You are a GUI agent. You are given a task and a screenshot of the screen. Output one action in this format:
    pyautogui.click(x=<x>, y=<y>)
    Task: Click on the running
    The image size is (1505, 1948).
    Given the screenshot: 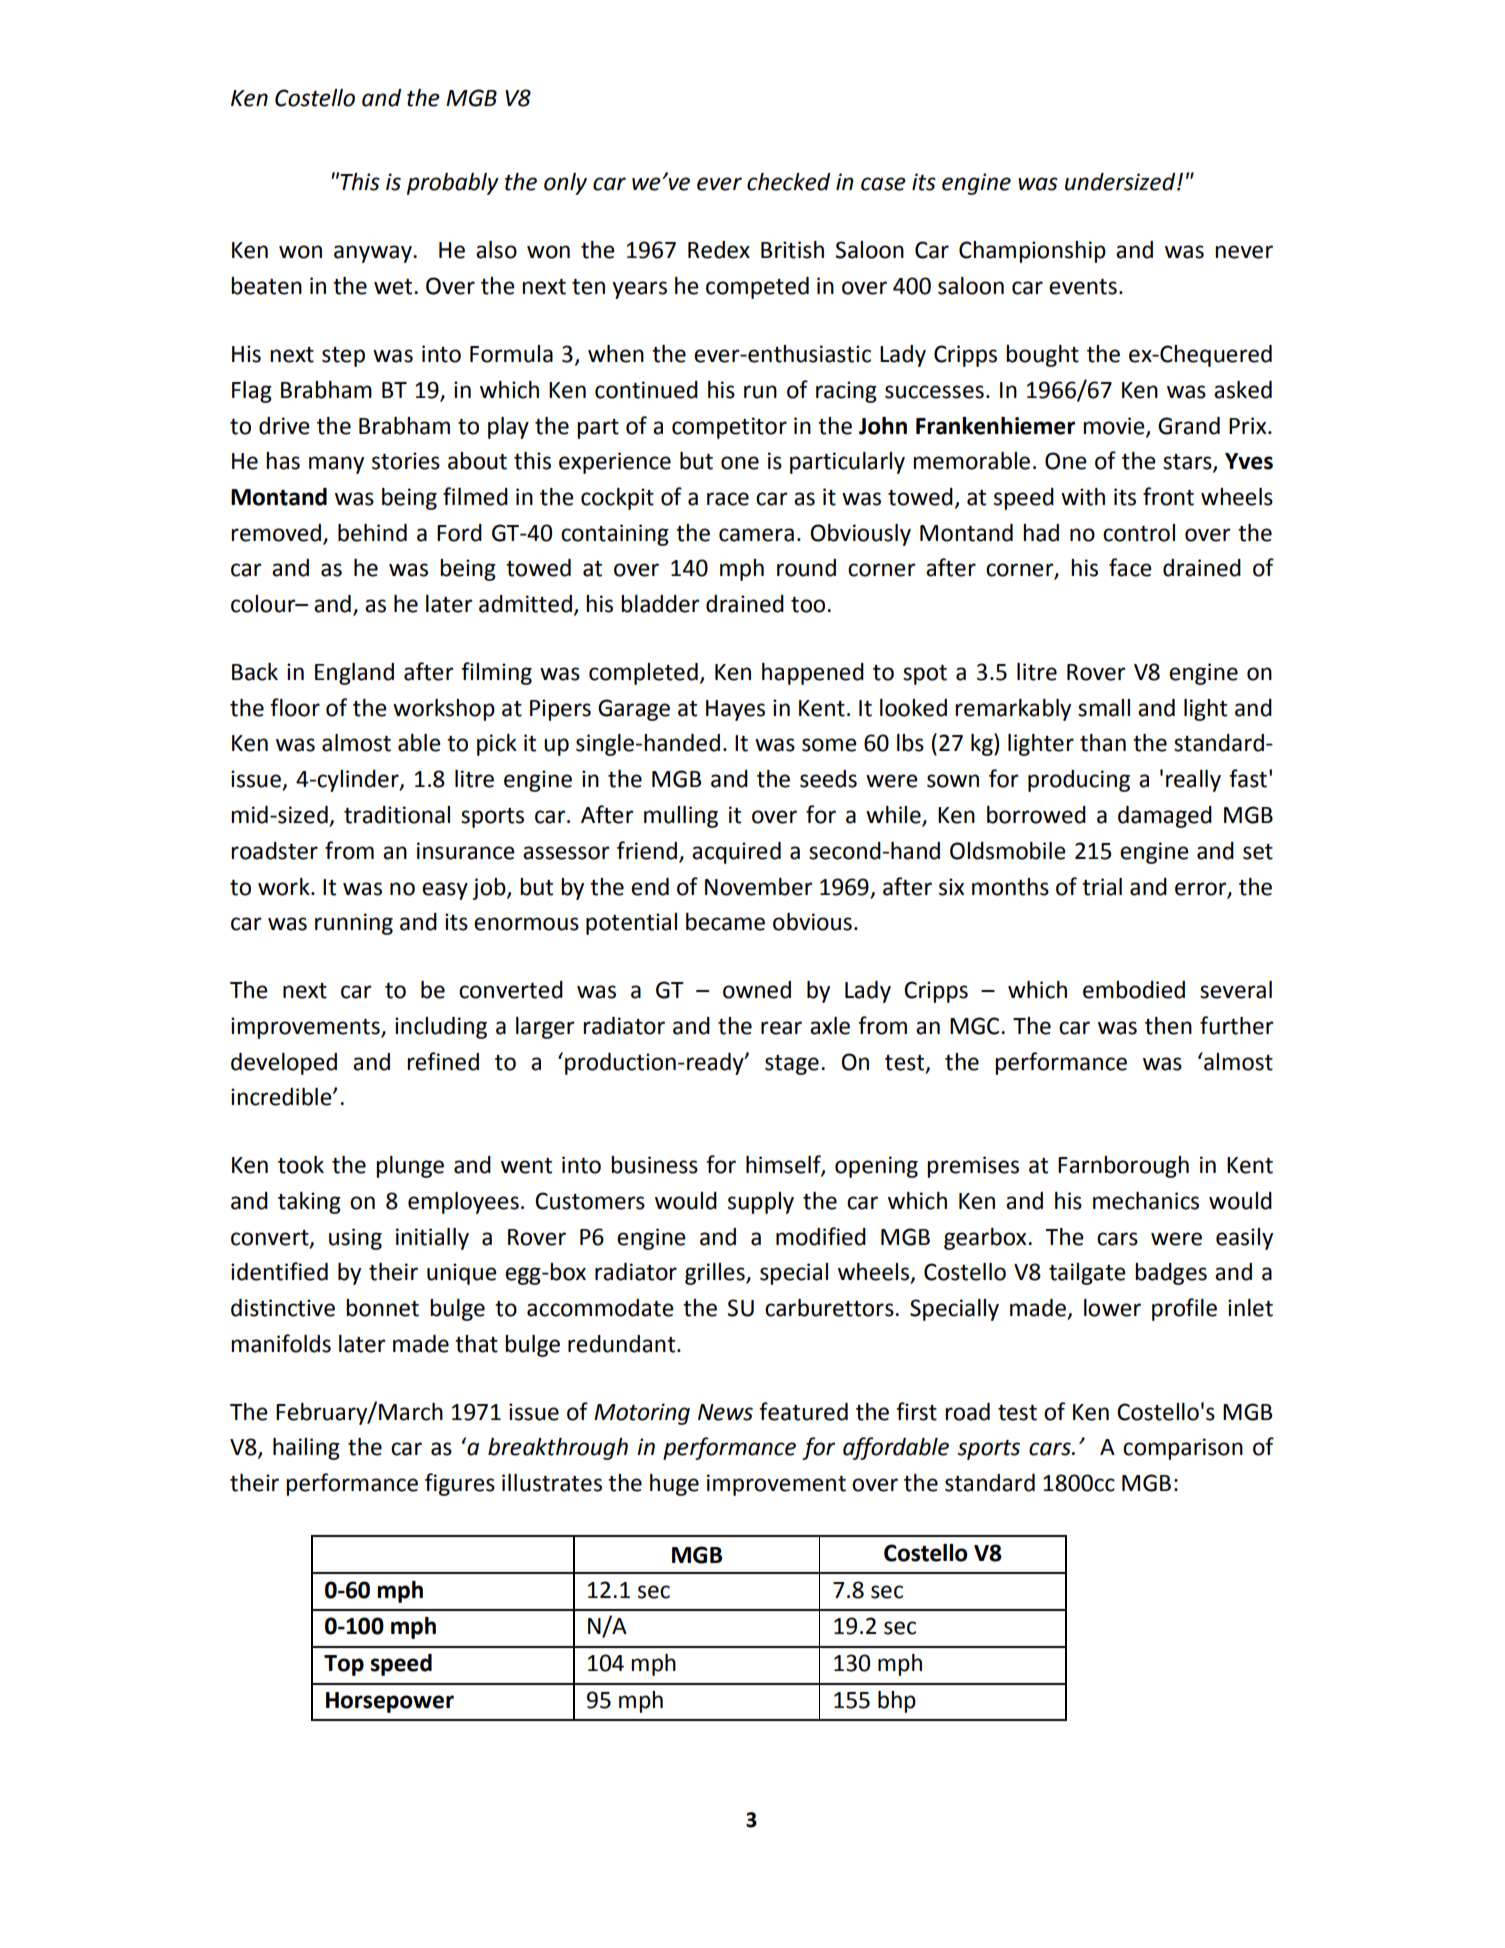 What is the action you would take?
    pyautogui.click(x=354, y=924)
